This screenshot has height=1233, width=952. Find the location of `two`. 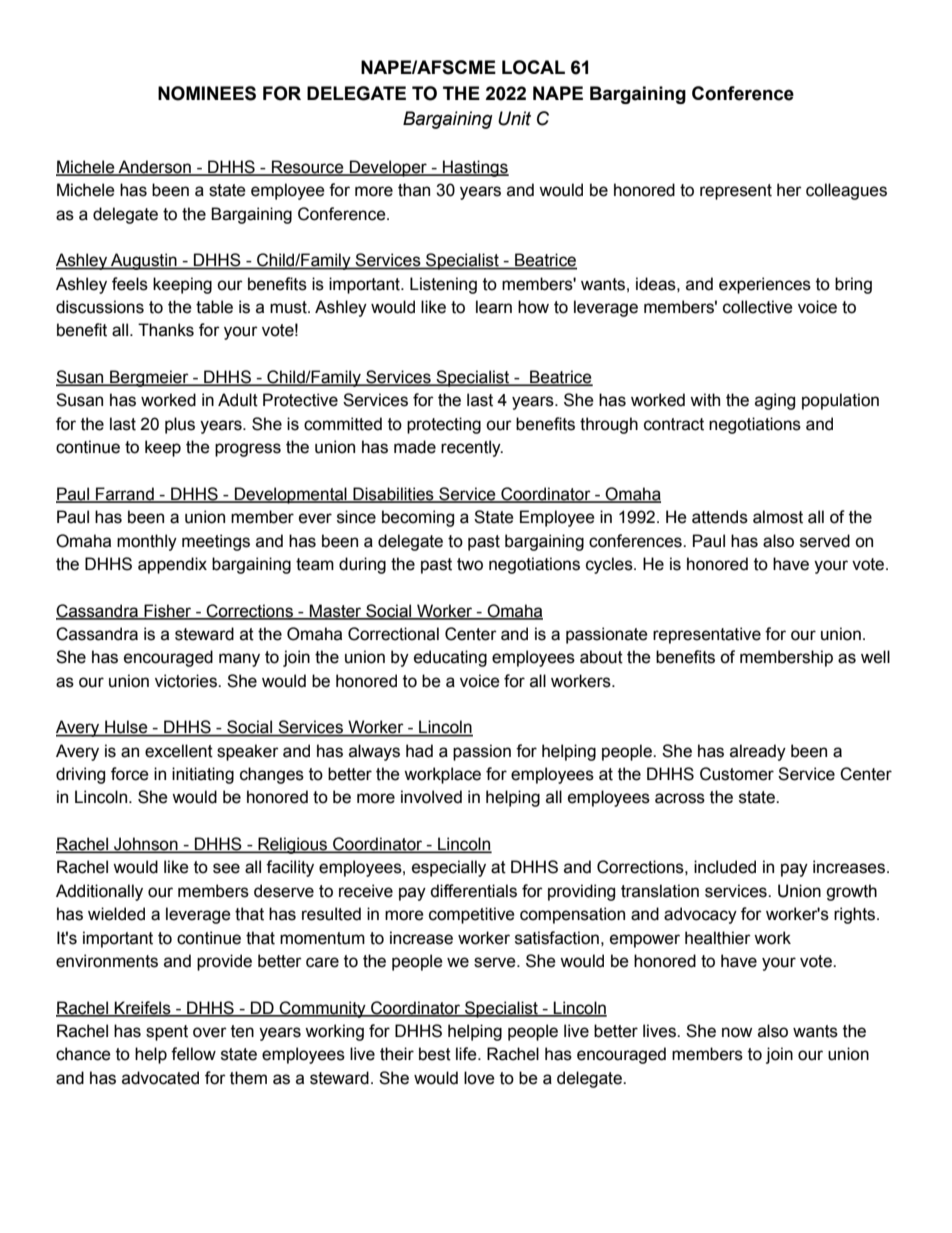

two is located at coordinates (470, 564).
